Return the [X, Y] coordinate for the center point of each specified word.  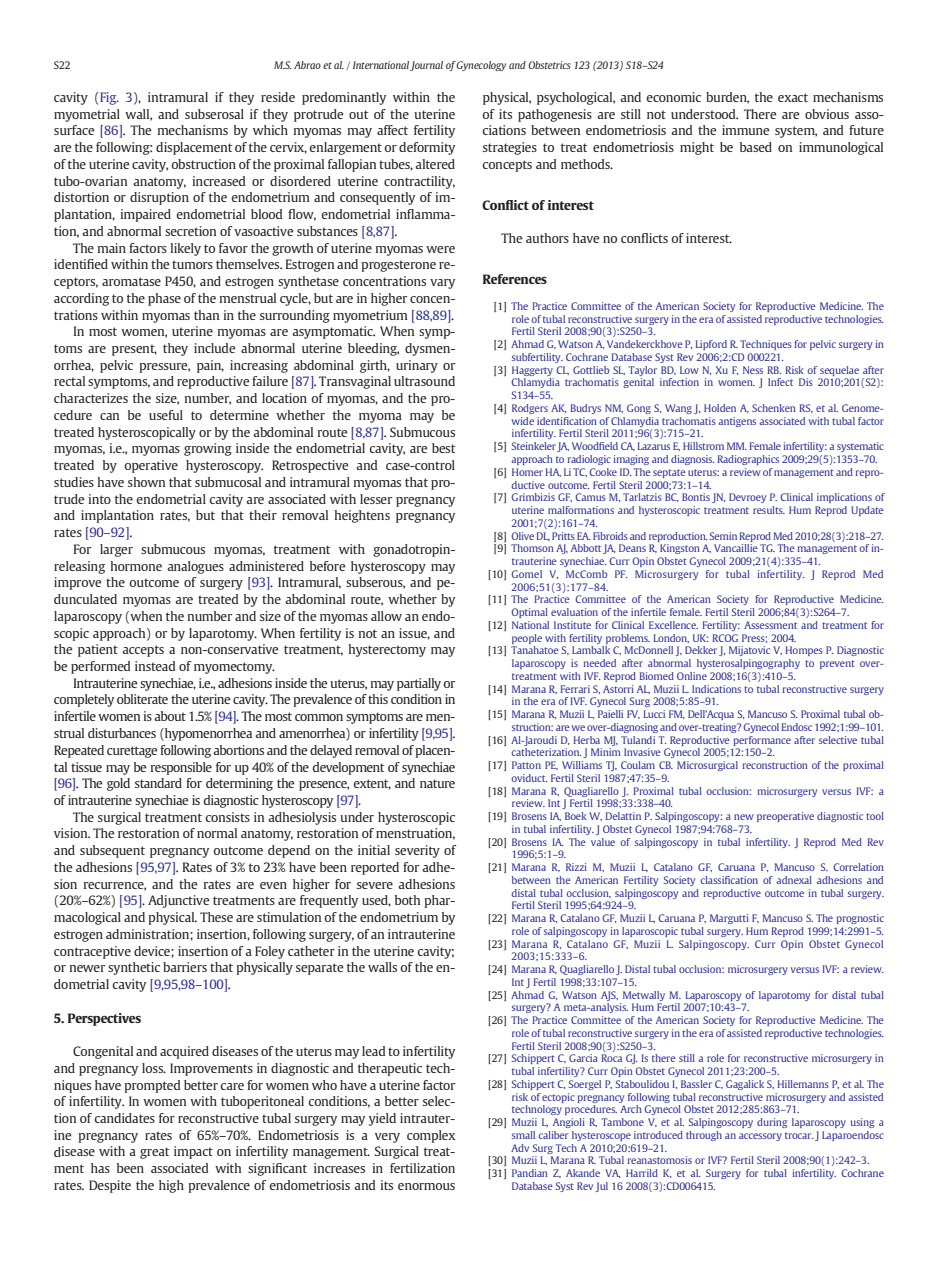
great [155, 1153]
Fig [108, 98]
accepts [143, 651]
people [527, 639]
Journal [426, 66]
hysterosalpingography [748, 664]
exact [793, 97]
